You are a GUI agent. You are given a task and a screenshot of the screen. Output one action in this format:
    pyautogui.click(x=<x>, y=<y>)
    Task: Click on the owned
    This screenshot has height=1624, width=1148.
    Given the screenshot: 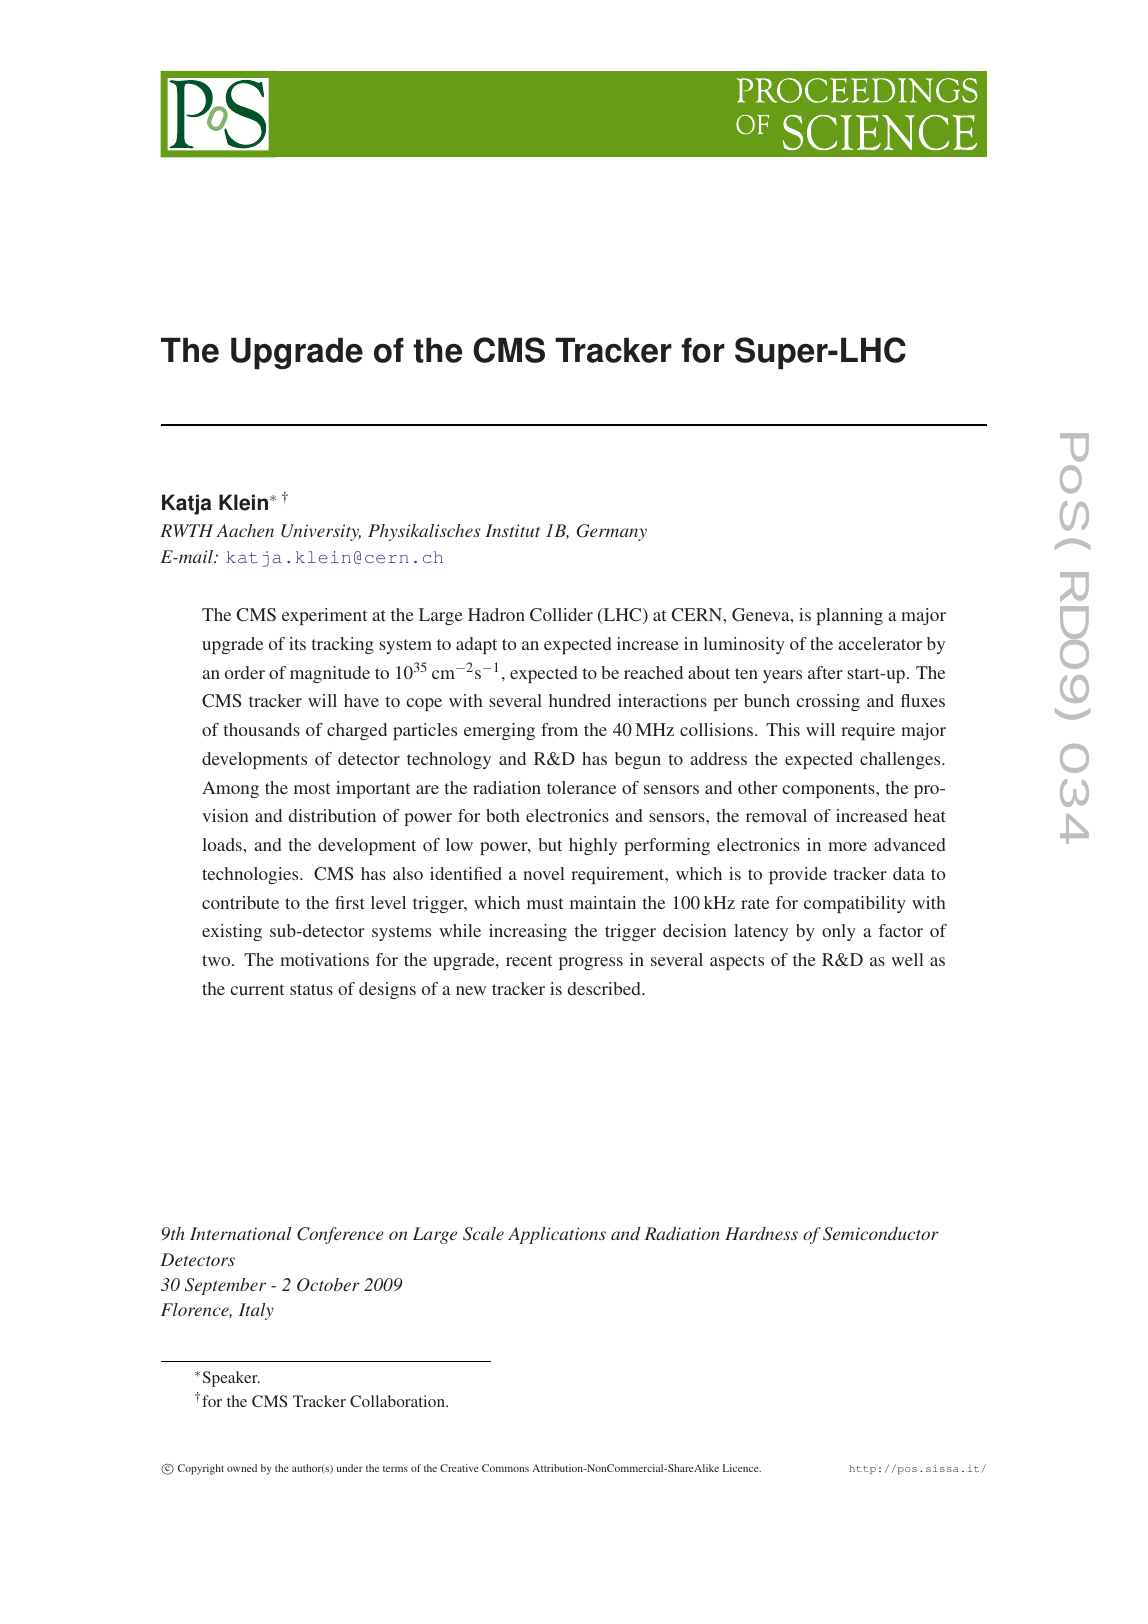 What is the action you would take?
    pyautogui.click(x=242, y=1468)
